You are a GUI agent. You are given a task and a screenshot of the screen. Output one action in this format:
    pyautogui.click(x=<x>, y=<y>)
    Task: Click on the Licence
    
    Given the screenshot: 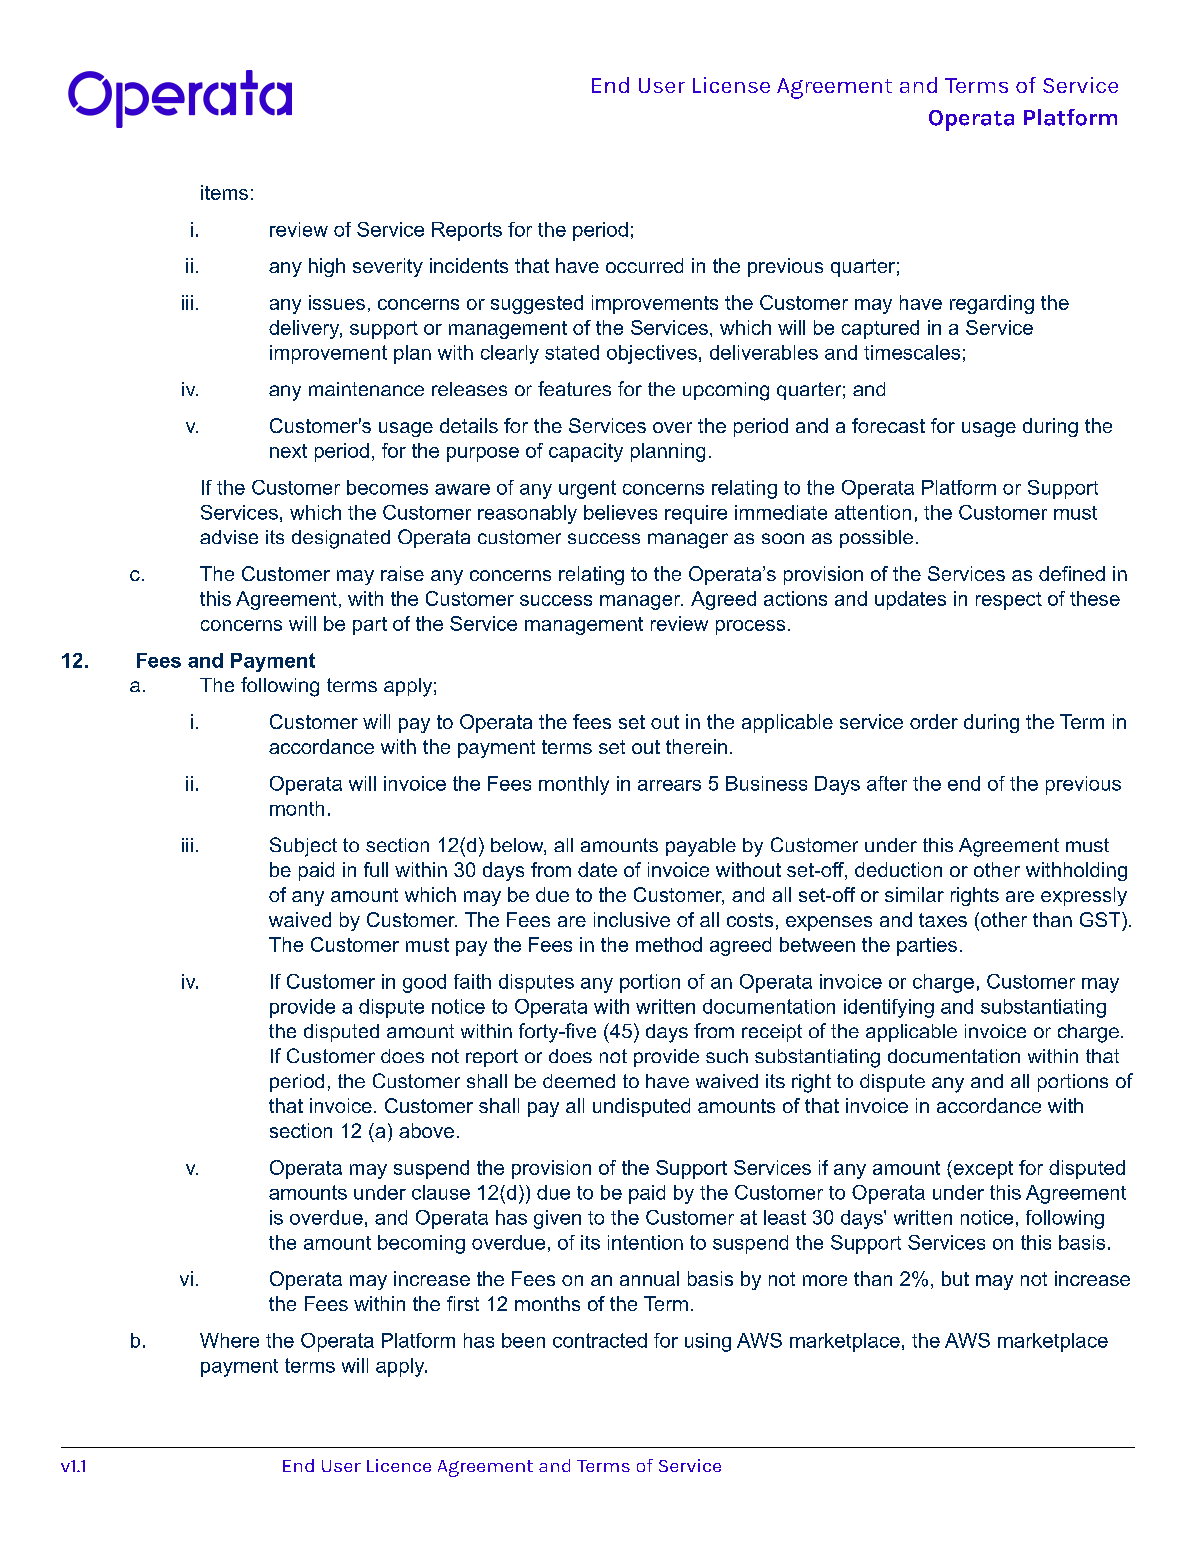 What is the action you would take?
    pyautogui.click(x=399, y=1465)
